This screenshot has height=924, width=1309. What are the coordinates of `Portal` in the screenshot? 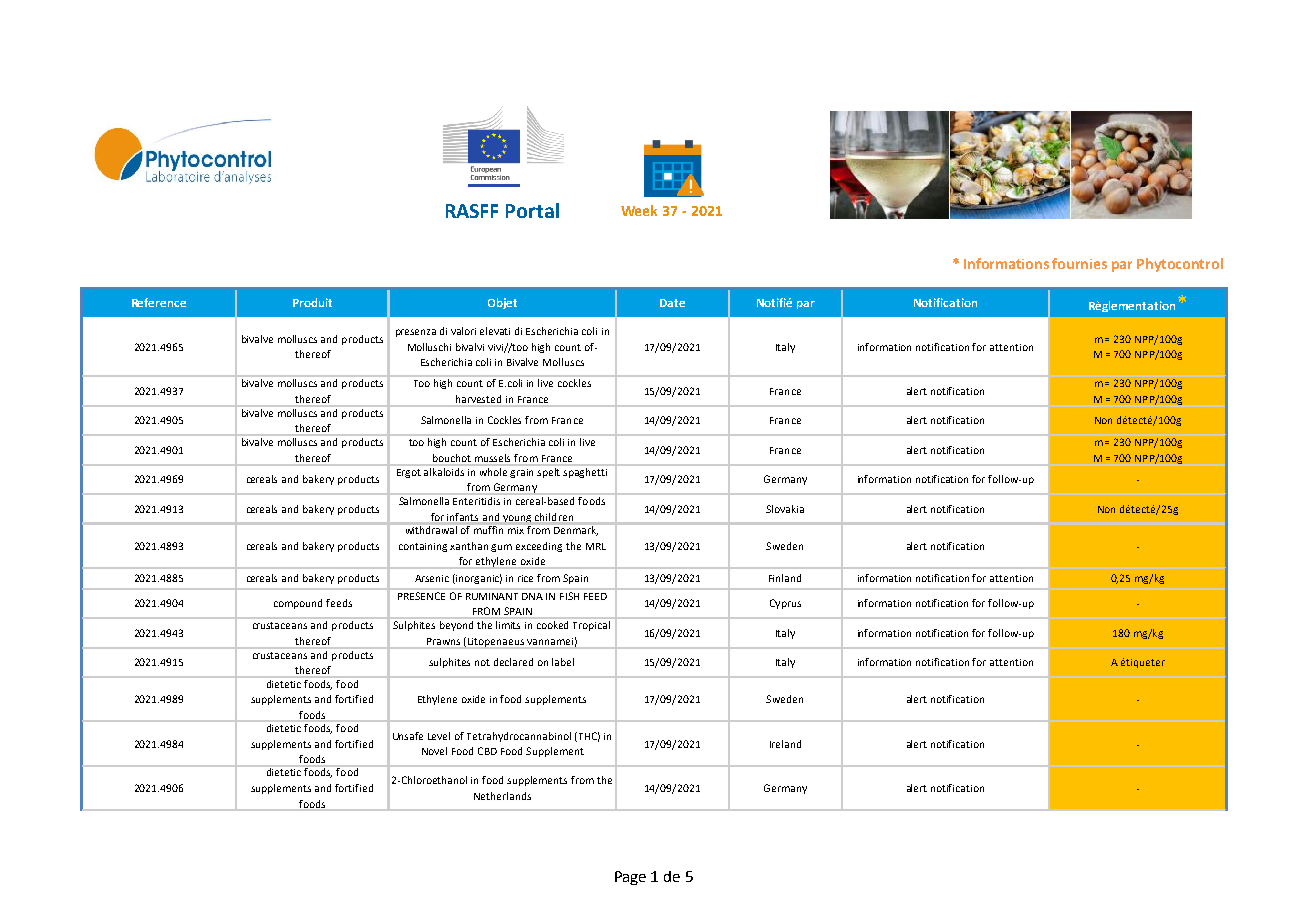 It's located at (532, 210).
